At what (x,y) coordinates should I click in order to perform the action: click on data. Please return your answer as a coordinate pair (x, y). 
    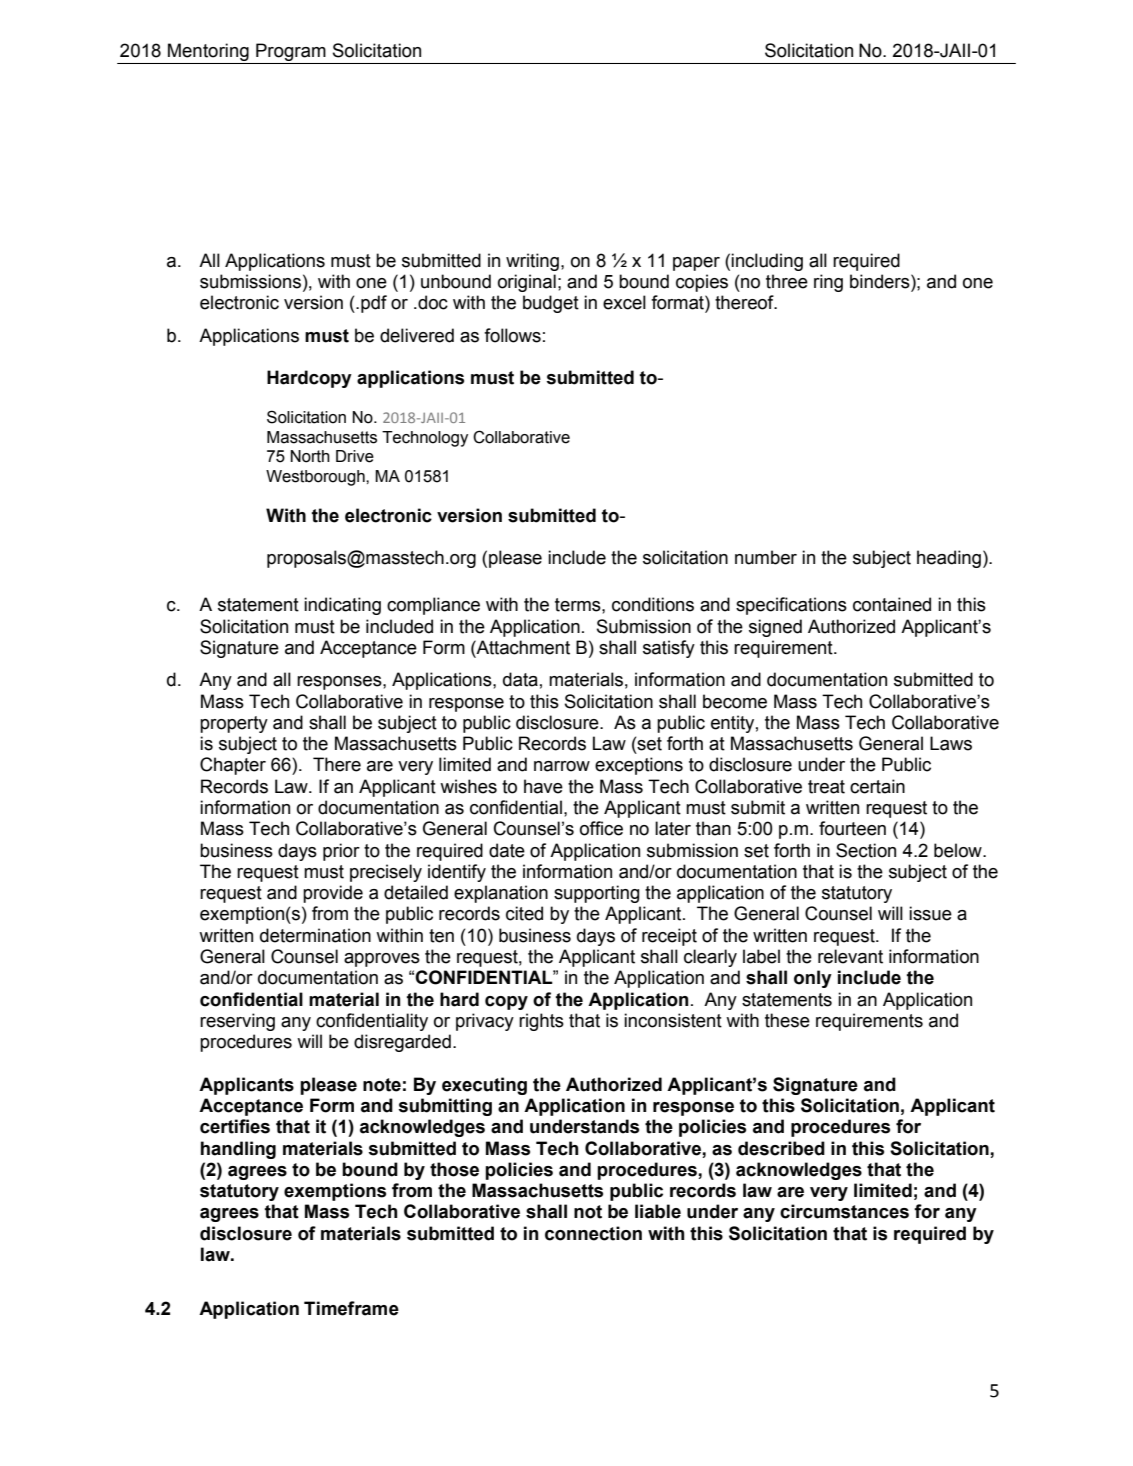
    Looking at the image, I should click on (520, 679).
